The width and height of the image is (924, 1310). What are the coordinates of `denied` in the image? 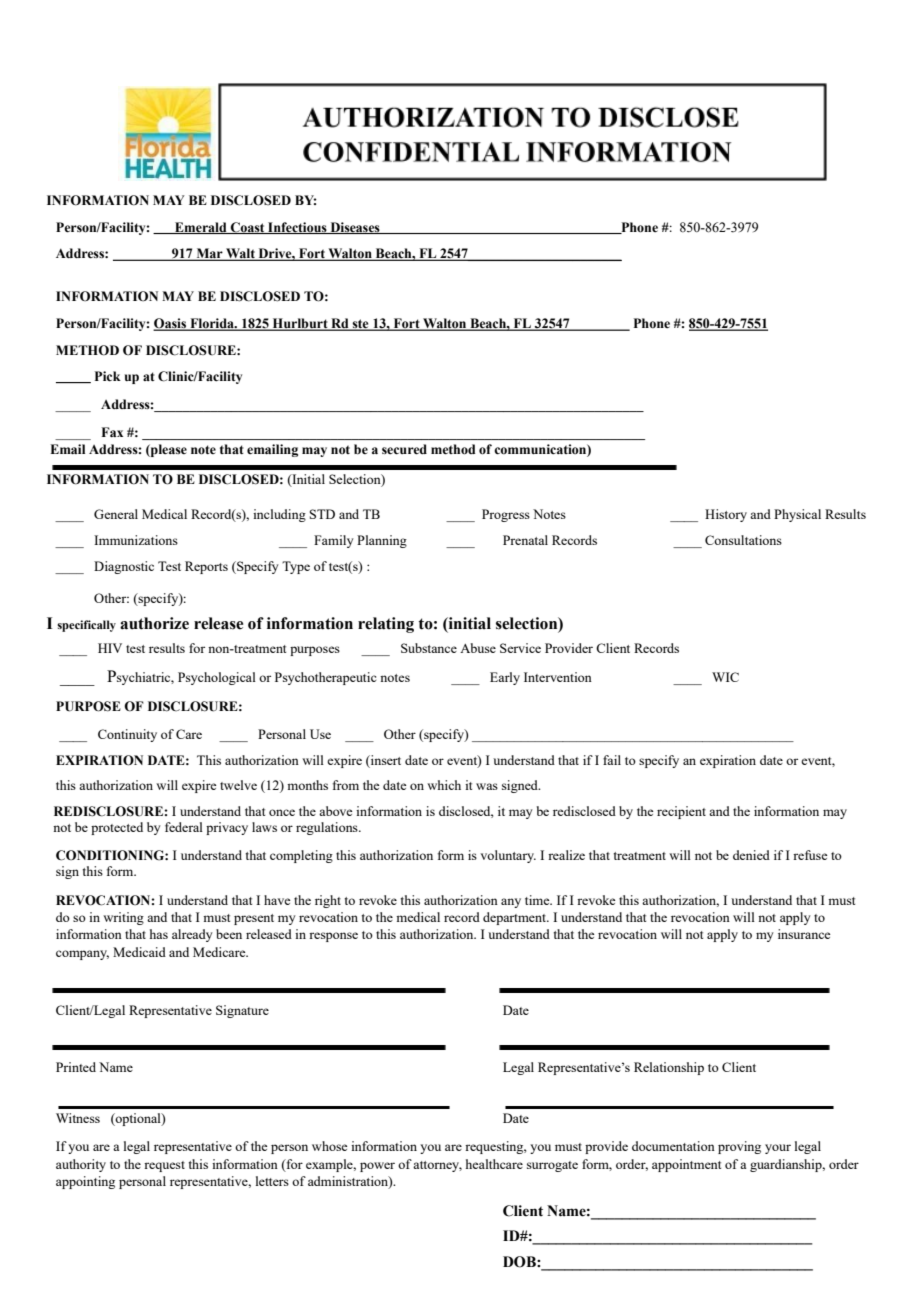 It's located at (751, 855).
